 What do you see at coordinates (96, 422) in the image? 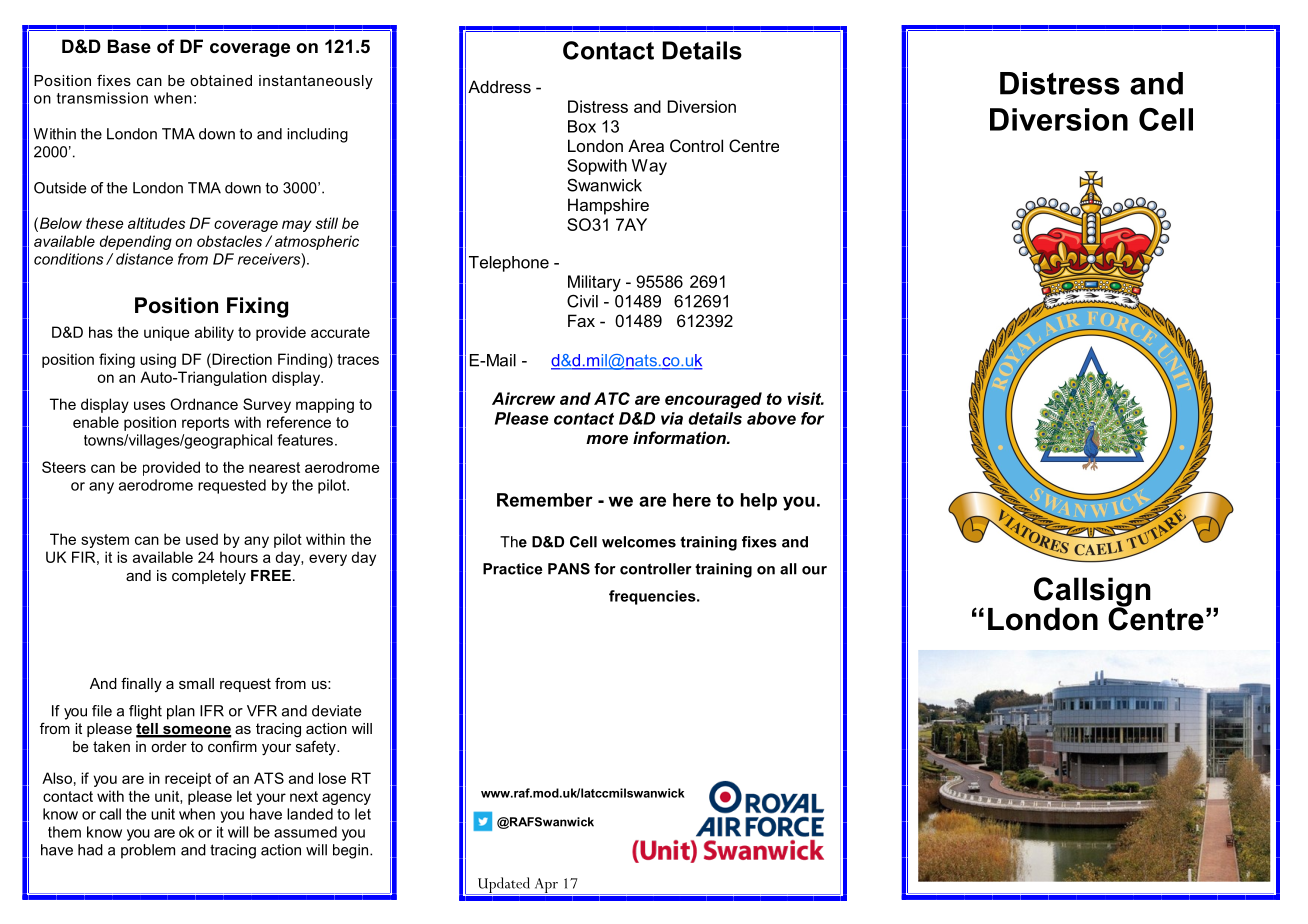
I see `enable` at bounding box center [96, 422].
